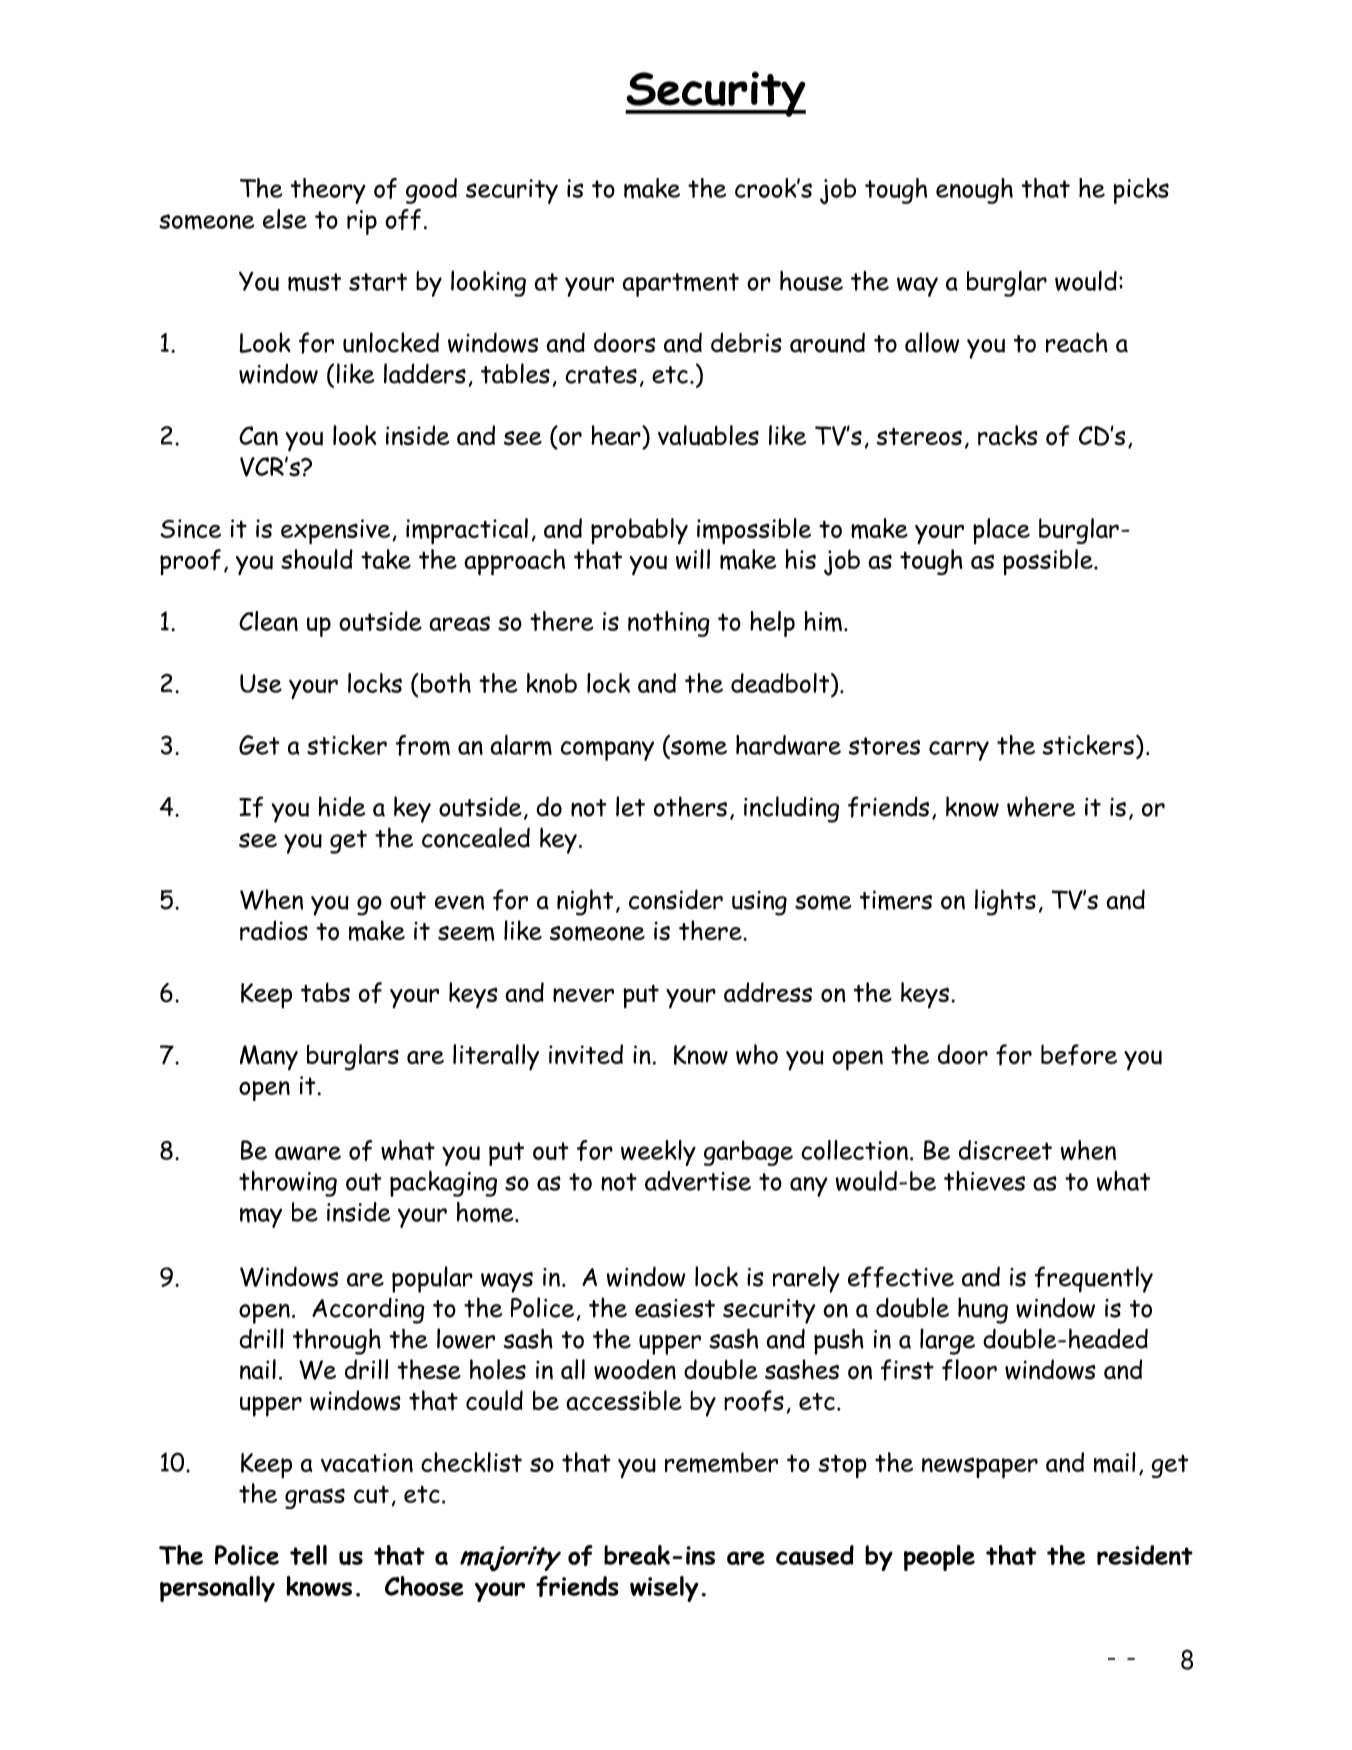 The image size is (1352, 1750). Describe the element at coordinates (658, 1153) in the screenshot. I see `weekly` at that location.
